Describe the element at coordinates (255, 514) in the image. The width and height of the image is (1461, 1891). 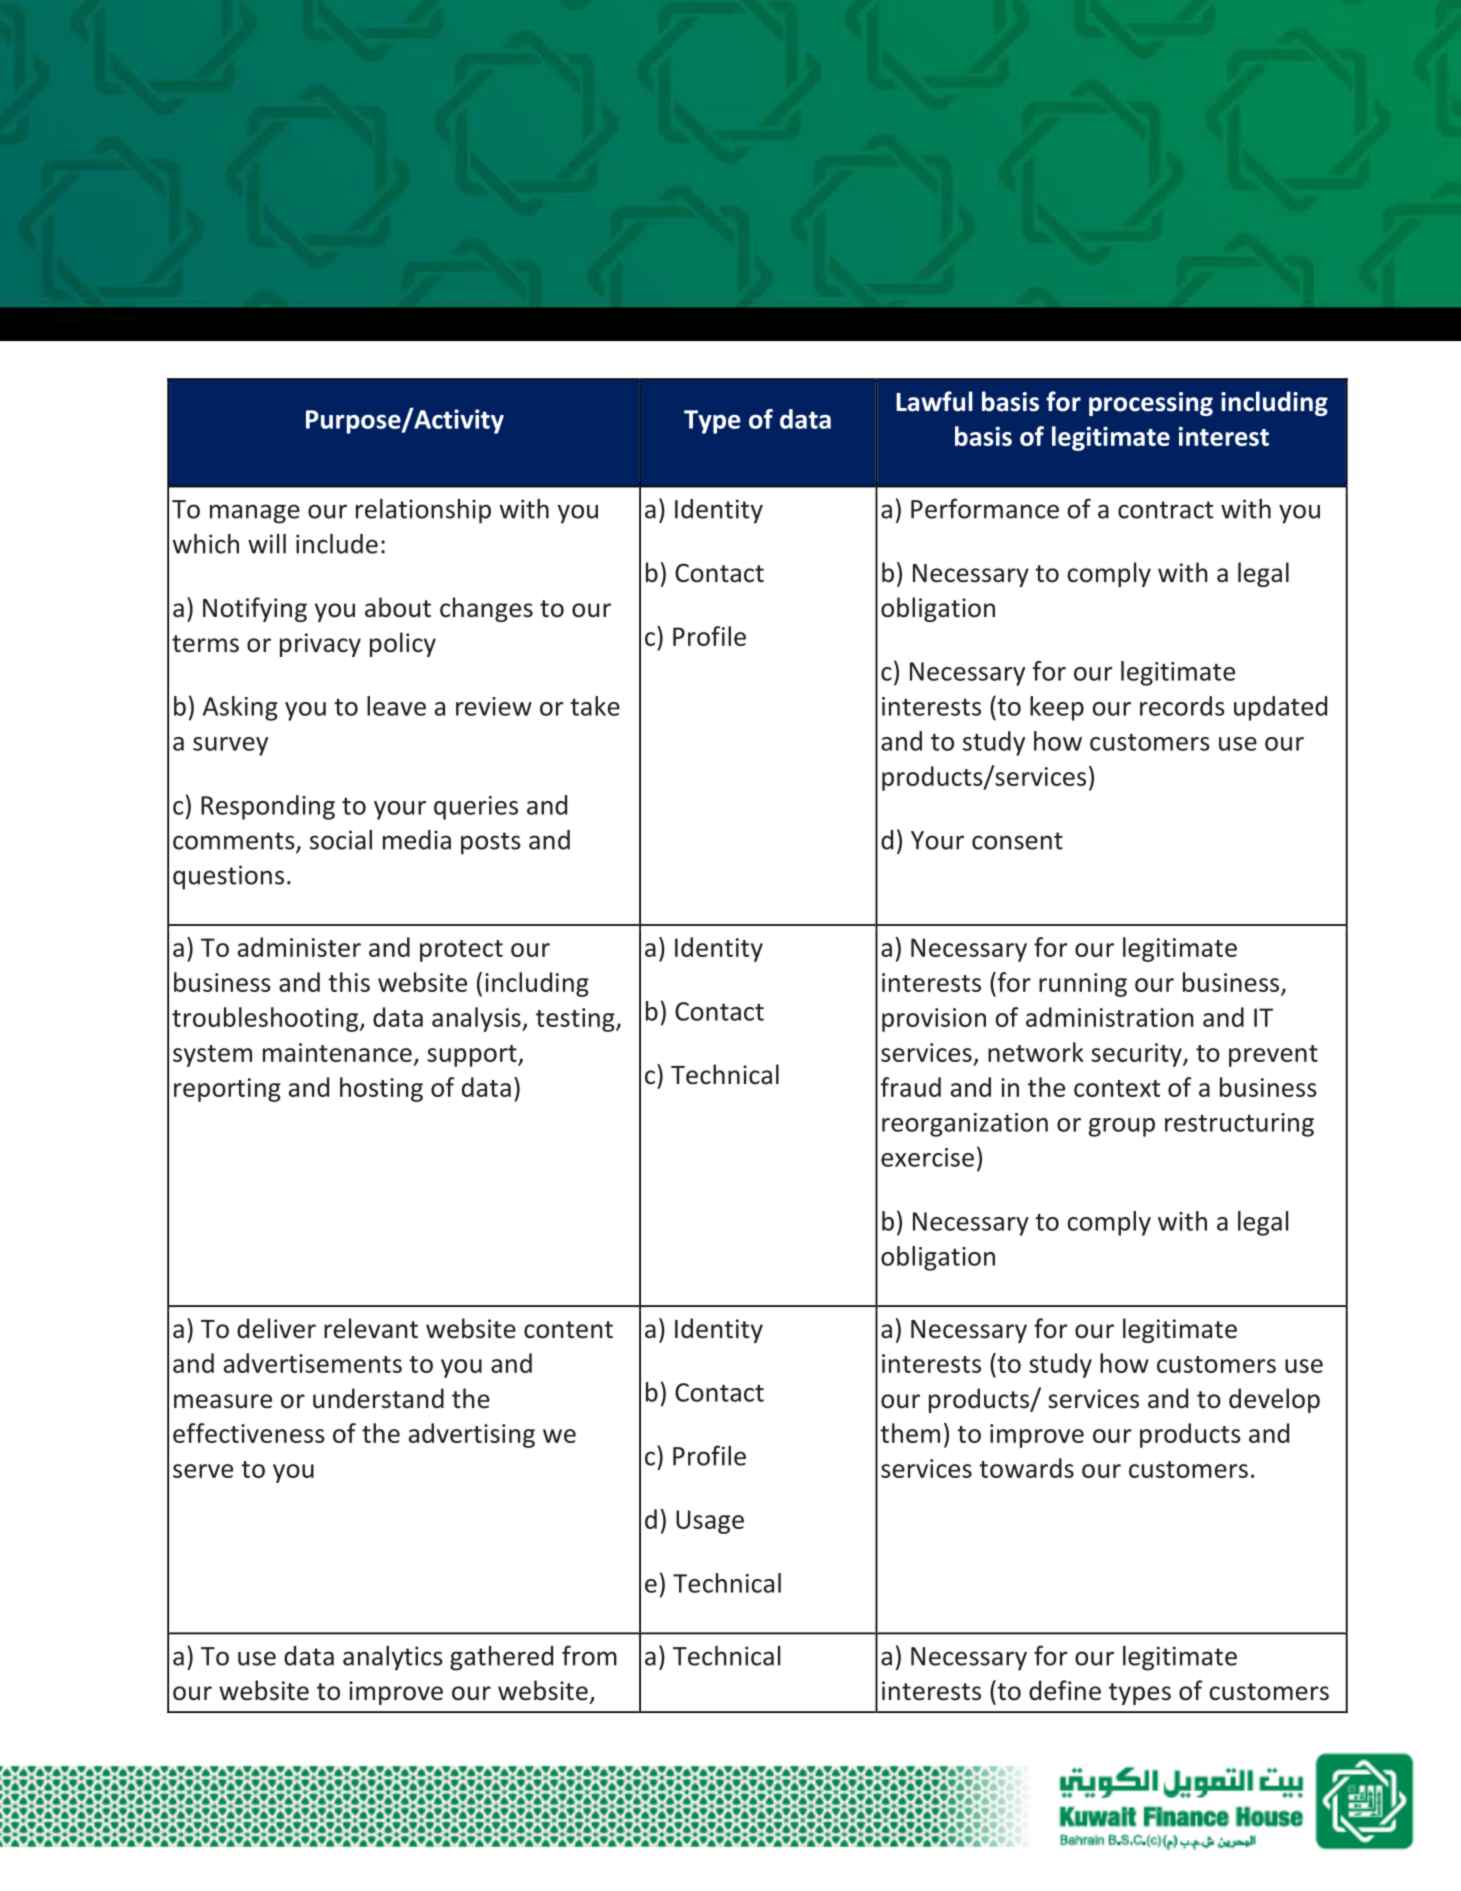
I see `manage` at that location.
